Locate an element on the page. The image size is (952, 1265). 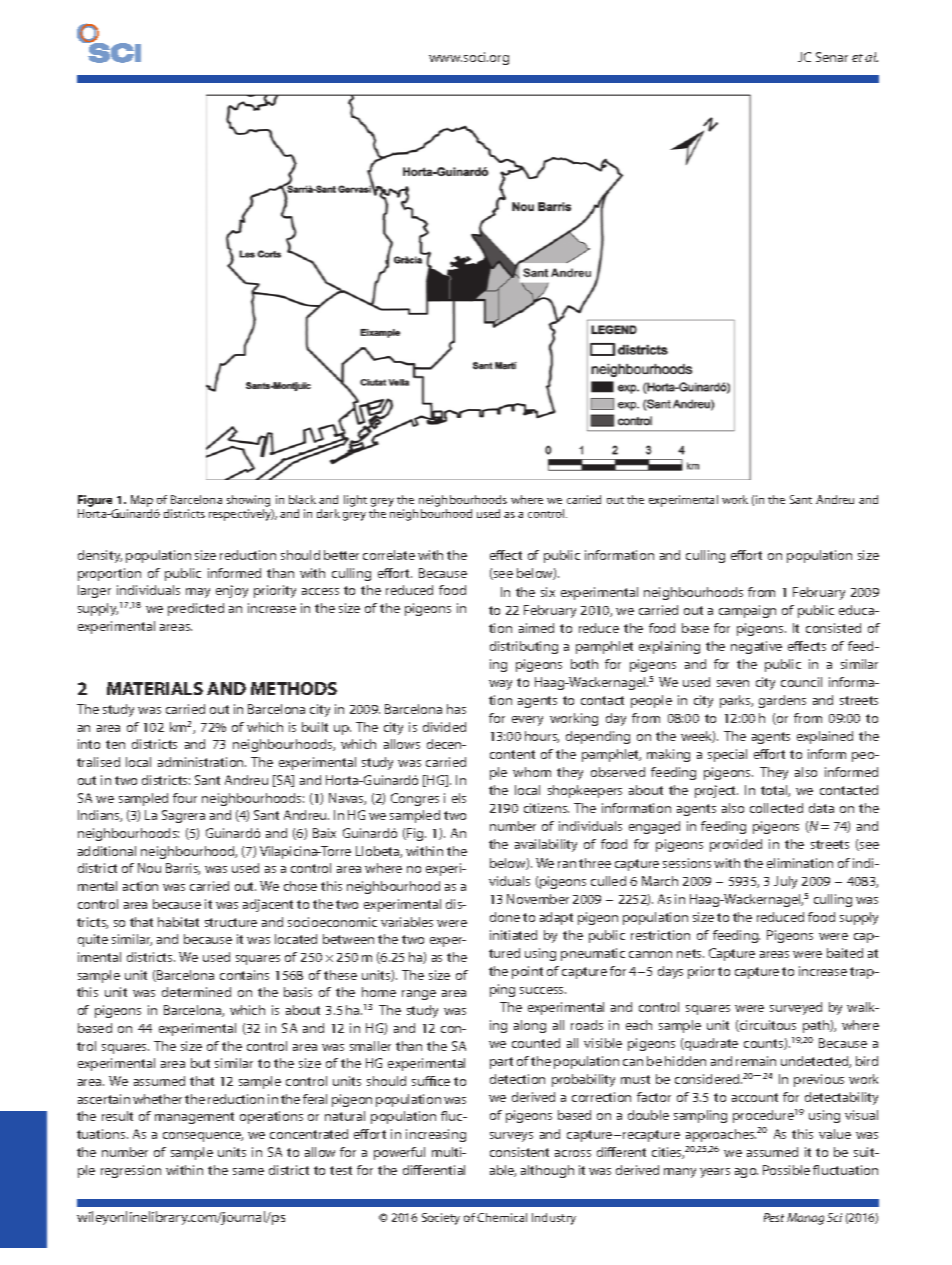
campaign is located at coordinates (747, 611).
